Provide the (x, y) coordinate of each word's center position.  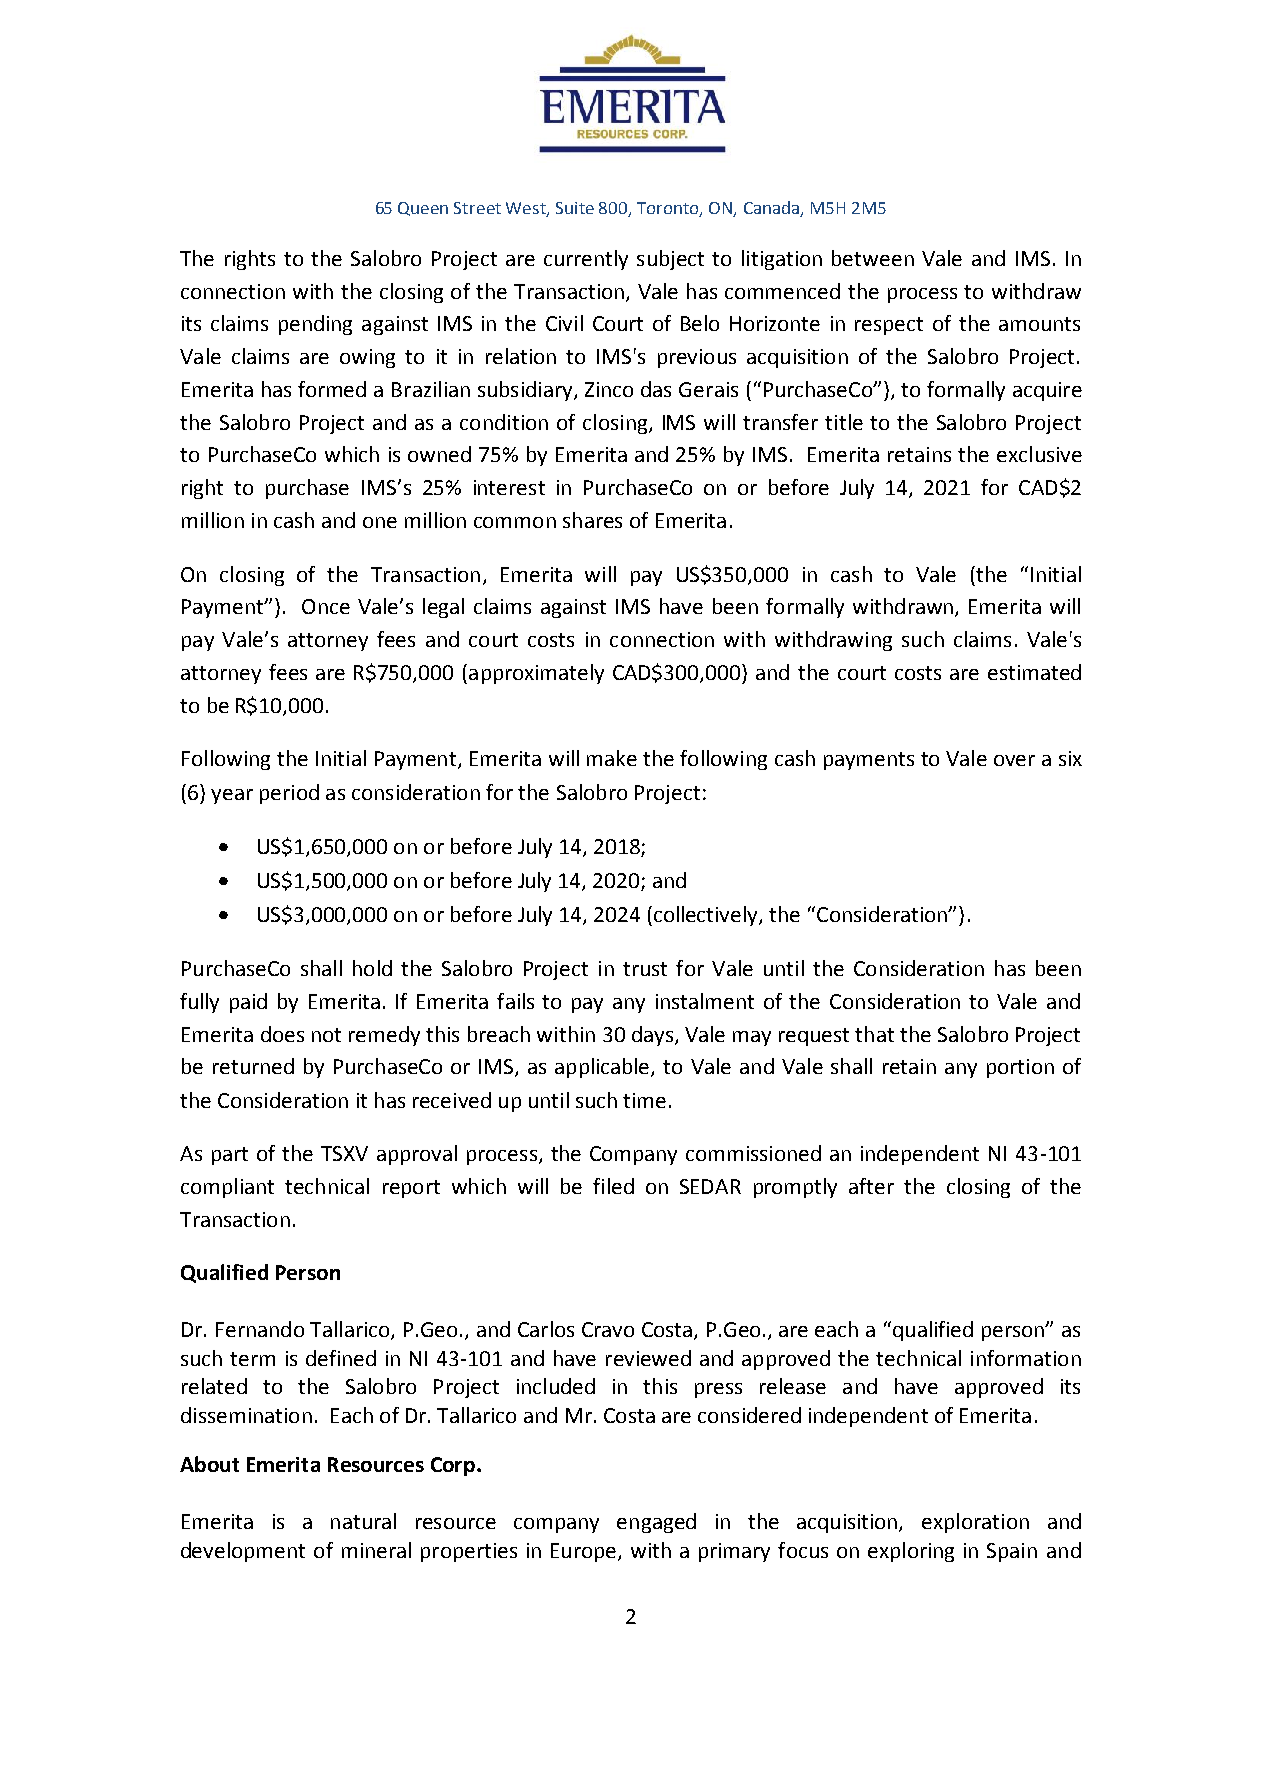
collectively (705, 916)
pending (315, 325)
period (289, 794)
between (873, 258)
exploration (975, 1523)
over (1014, 760)
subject (670, 260)
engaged (656, 1523)
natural (363, 1521)
